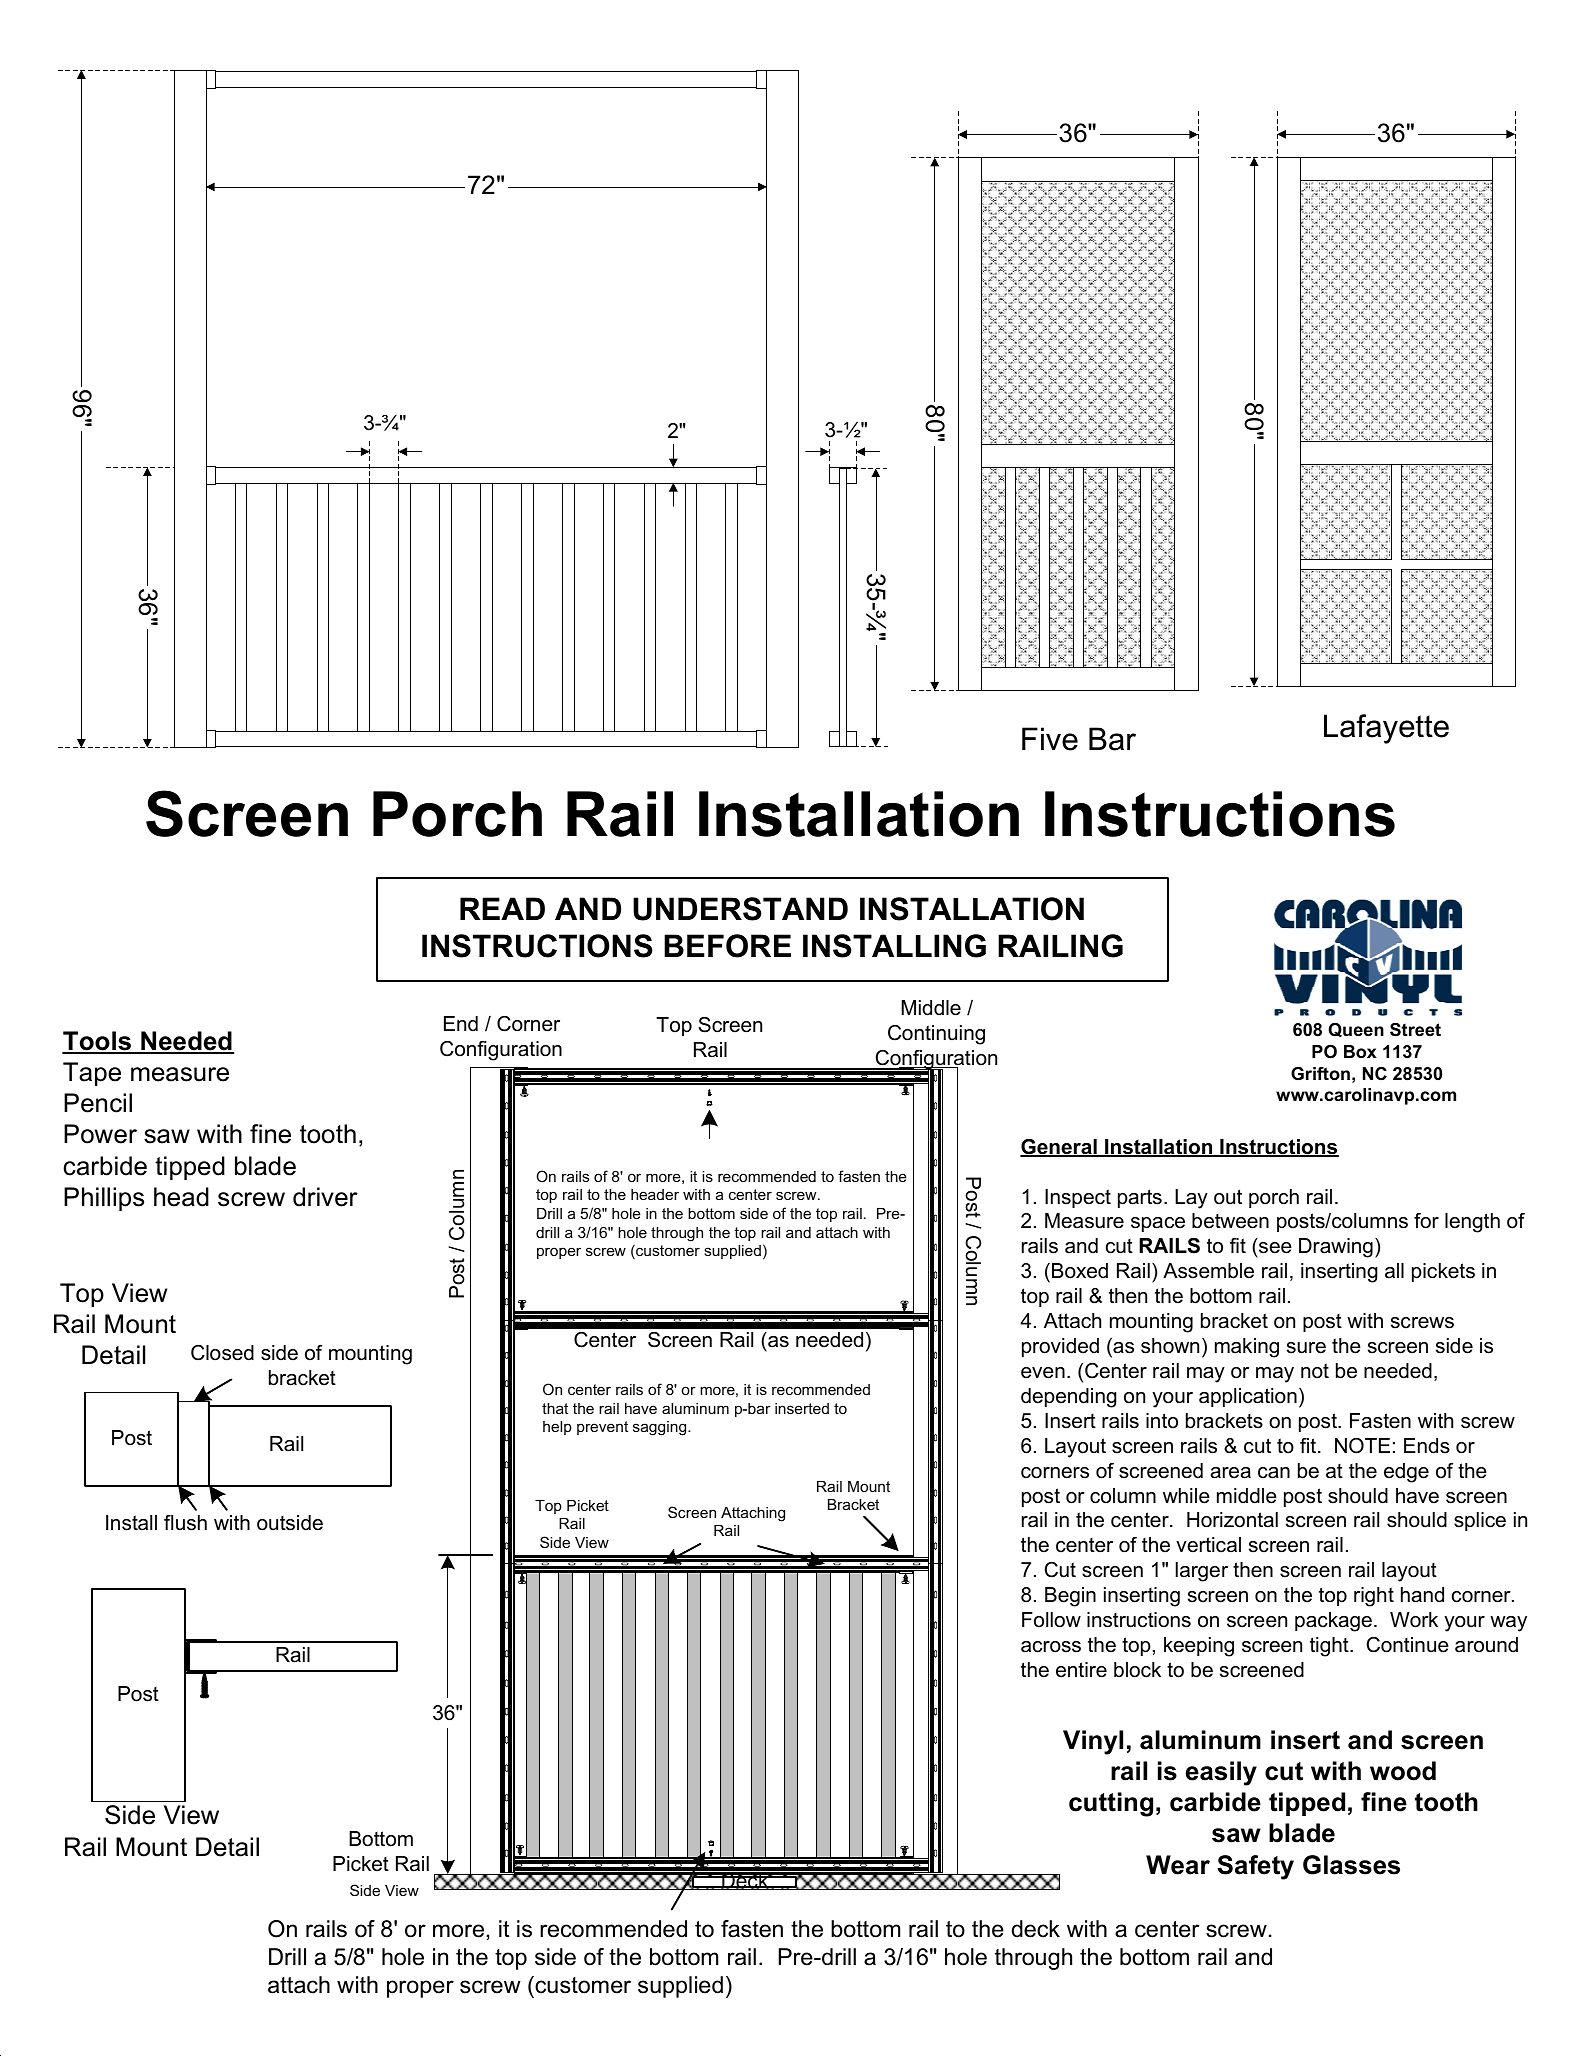 The image size is (1589, 2056). I want to click on cutting, so click(1111, 1804).
